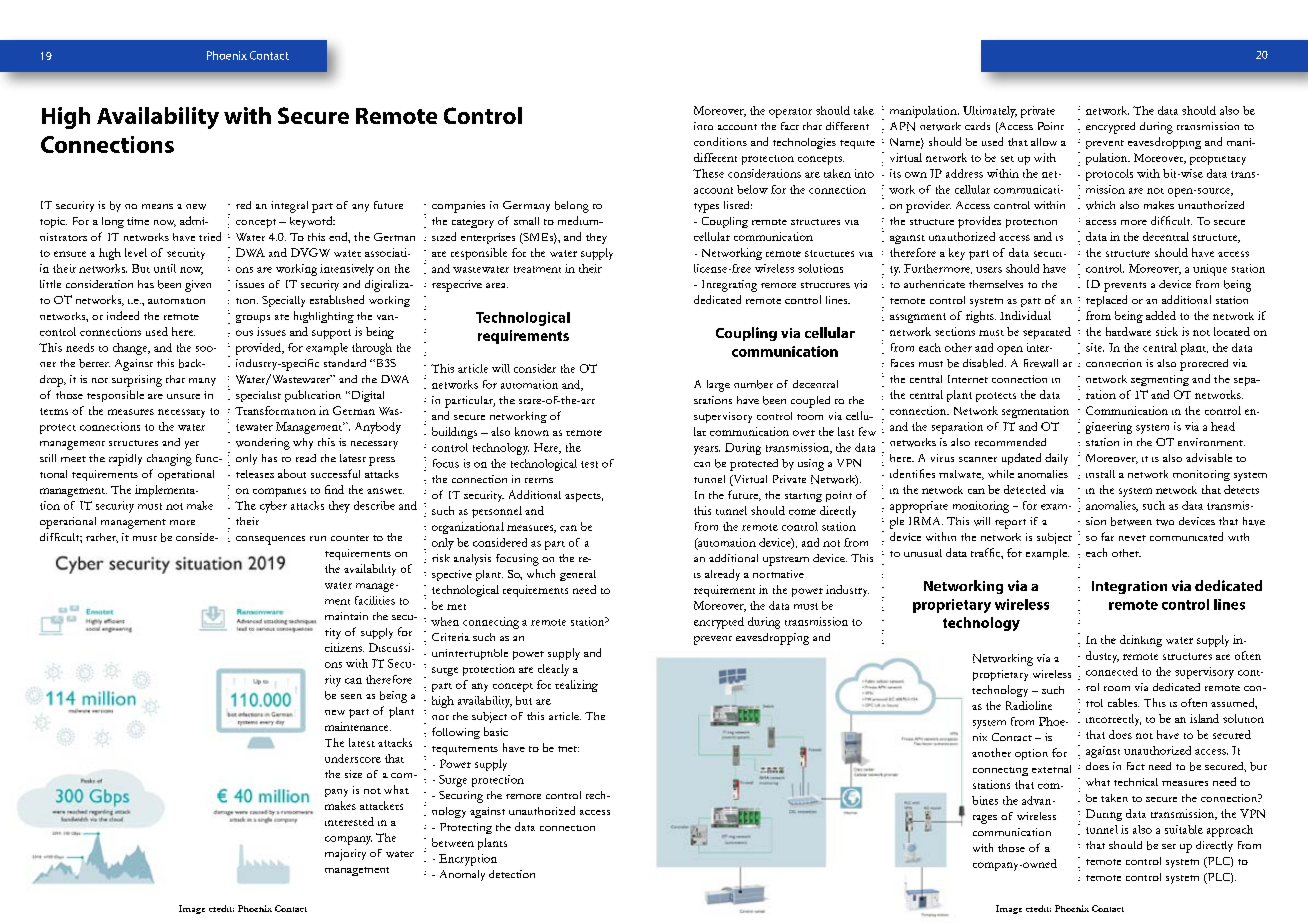 The height and width of the screenshot is (924, 1308). Describe the element at coordinates (707, 450) in the screenshot. I see `years` at that location.
